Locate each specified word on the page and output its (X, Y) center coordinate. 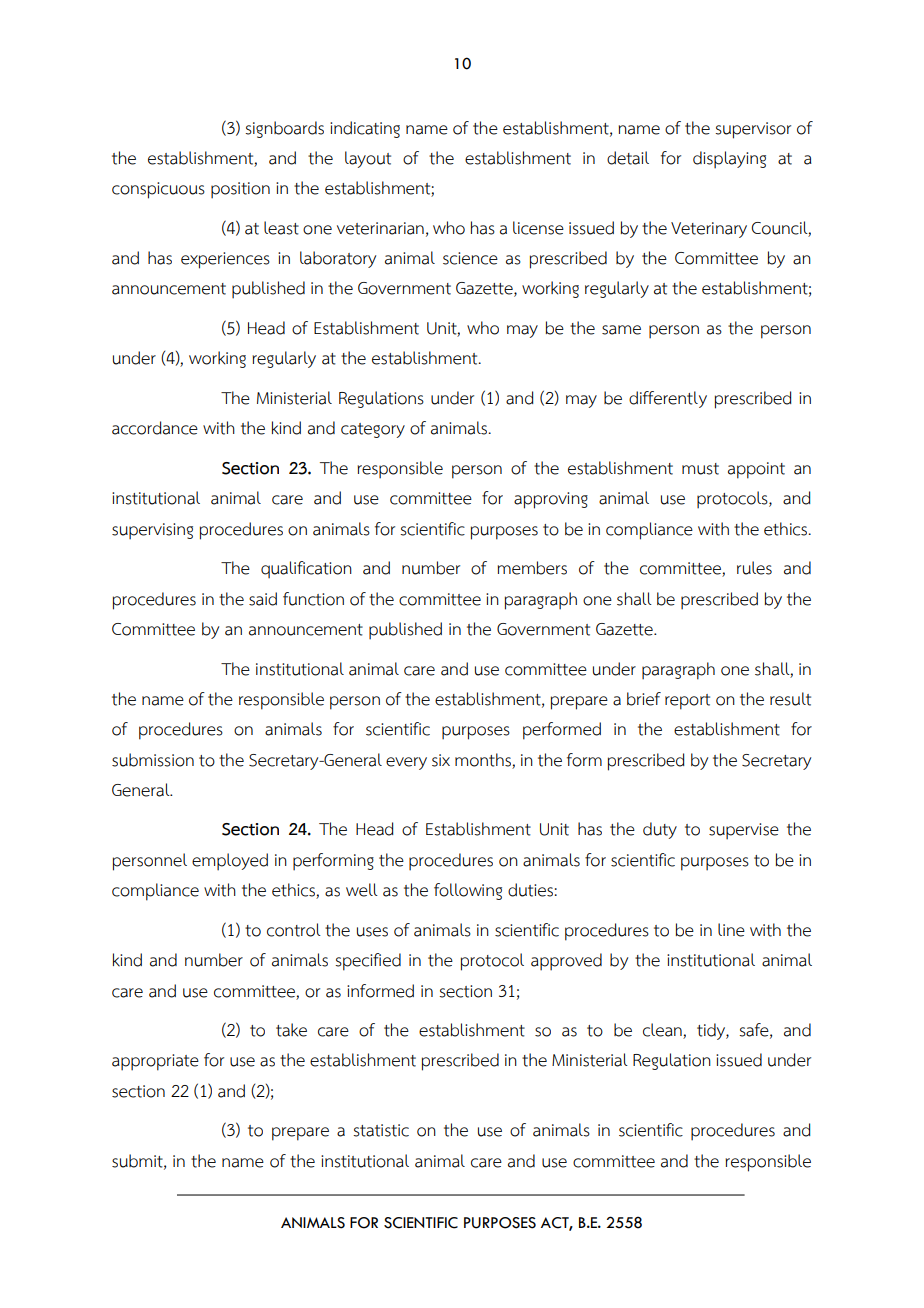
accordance (155, 428)
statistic (381, 1130)
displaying (729, 160)
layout (368, 159)
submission (153, 760)
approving (551, 500)
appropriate (155, 1062)
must (700, 469)
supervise (744, 831)
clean (663, 1031)
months (483, 760)
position (240, 190)
